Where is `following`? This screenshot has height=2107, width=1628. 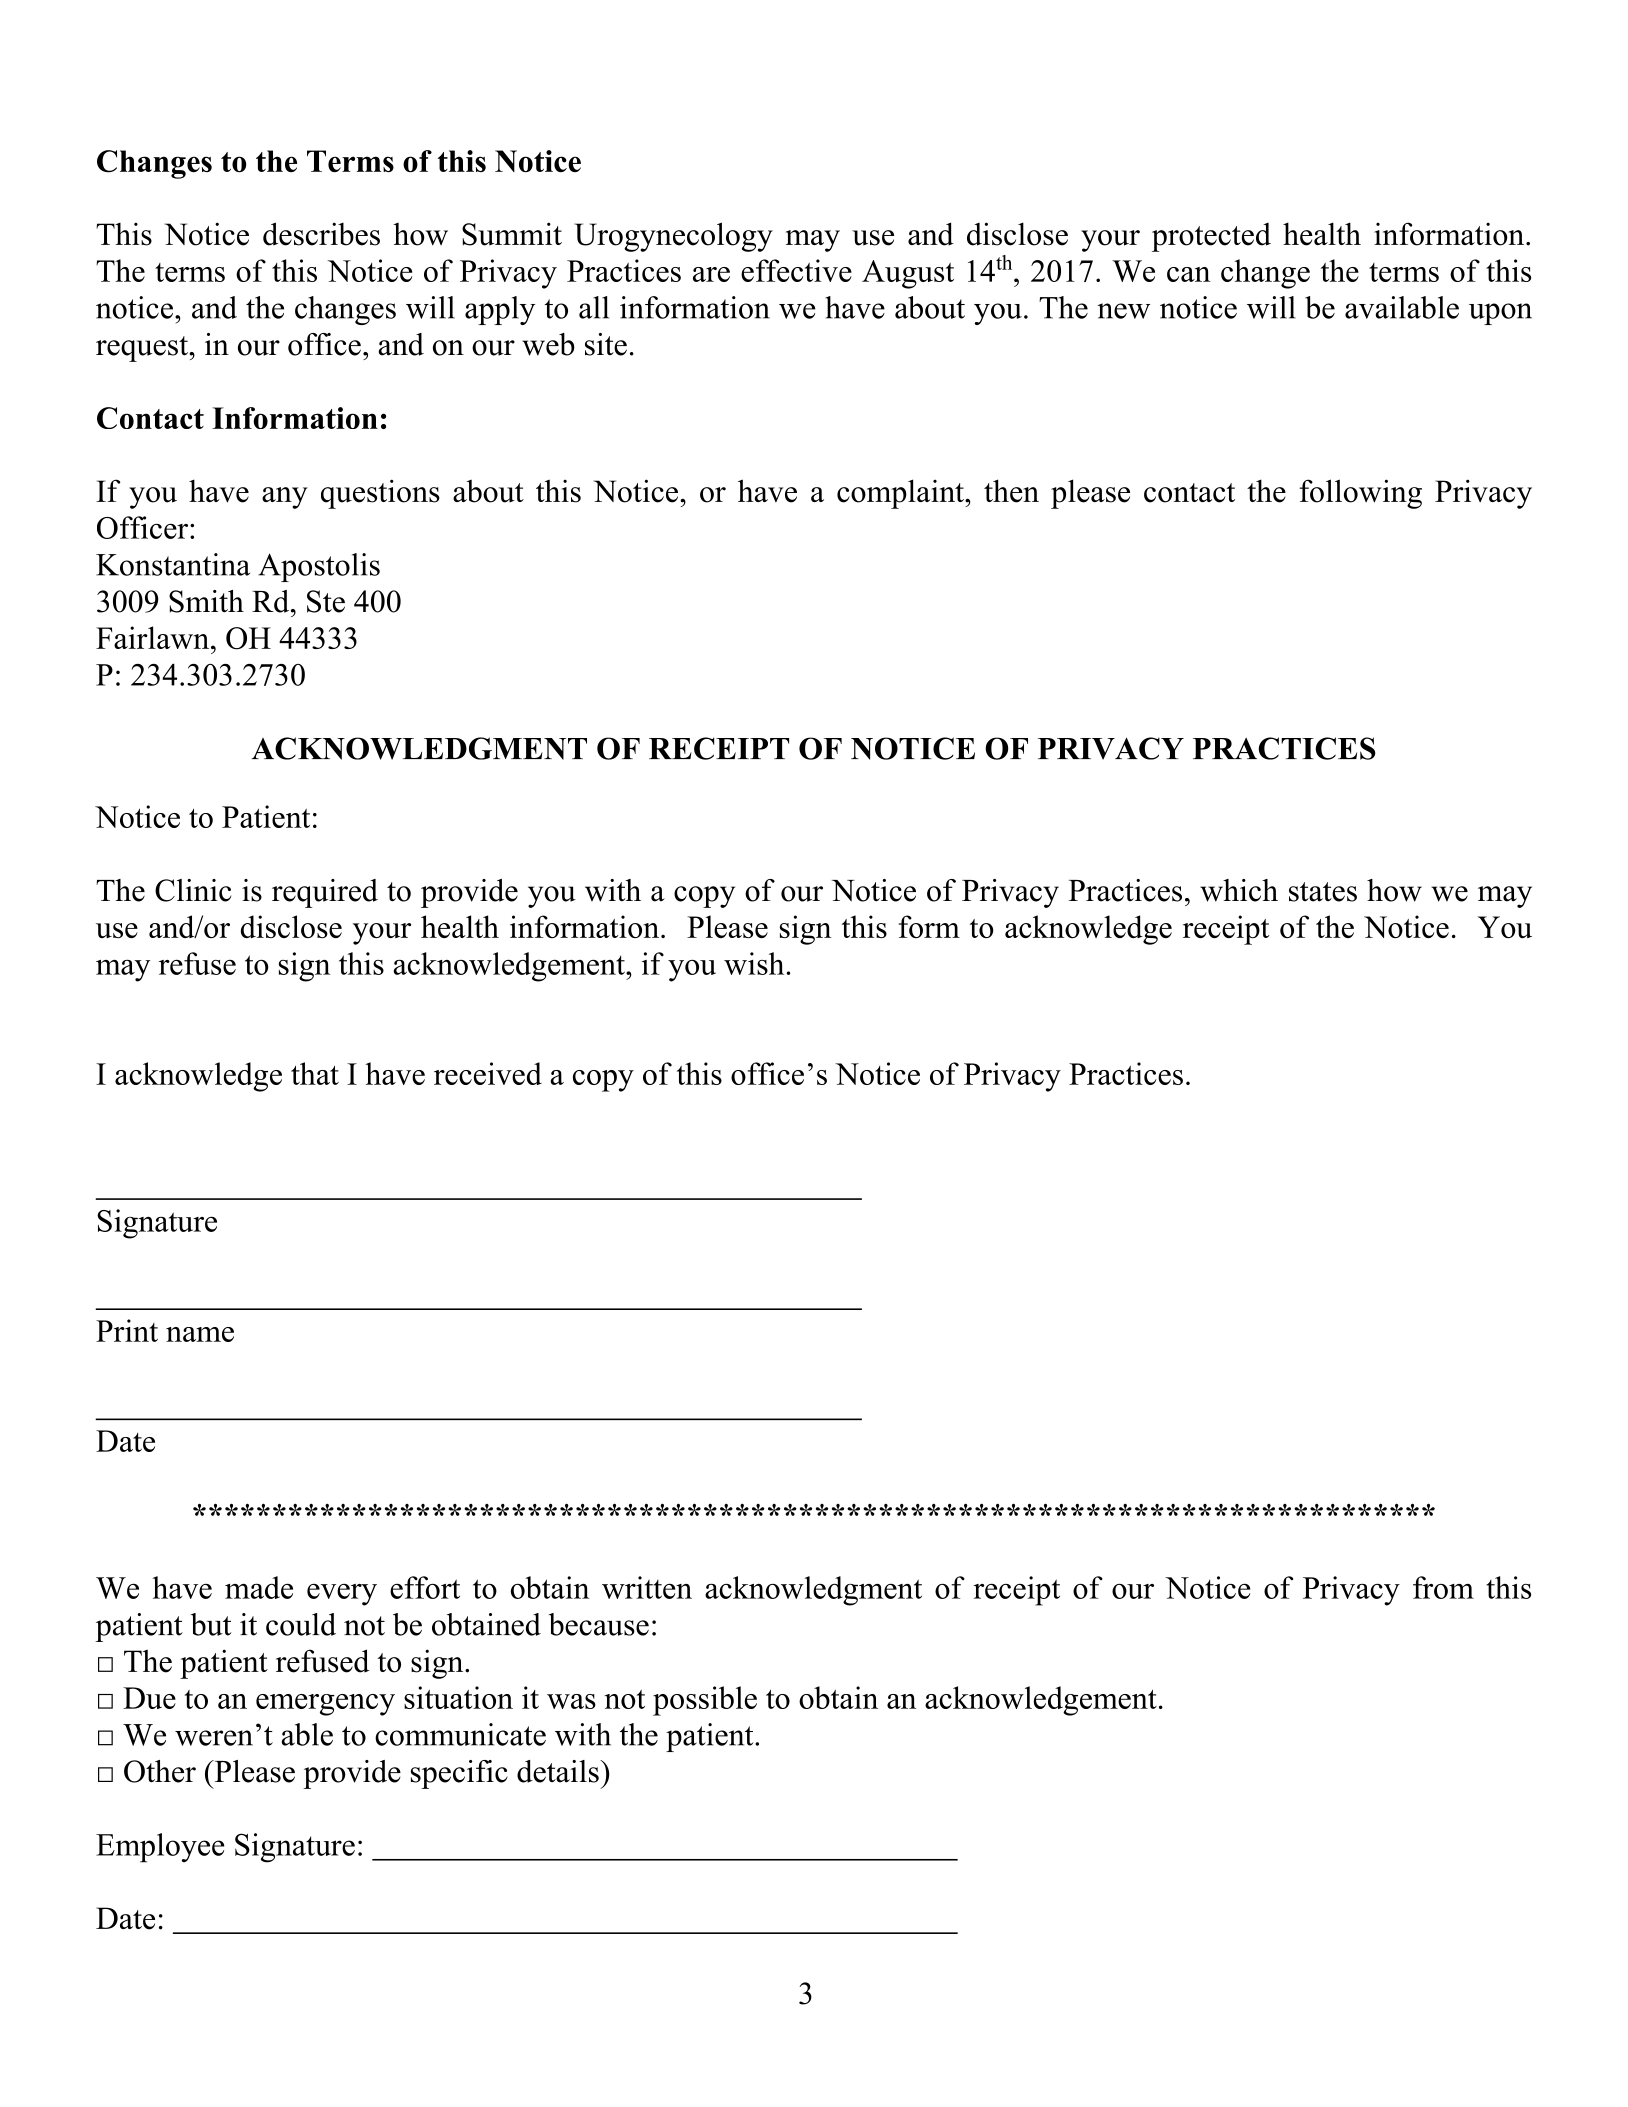 following is located at coordinates (1360, 494).
